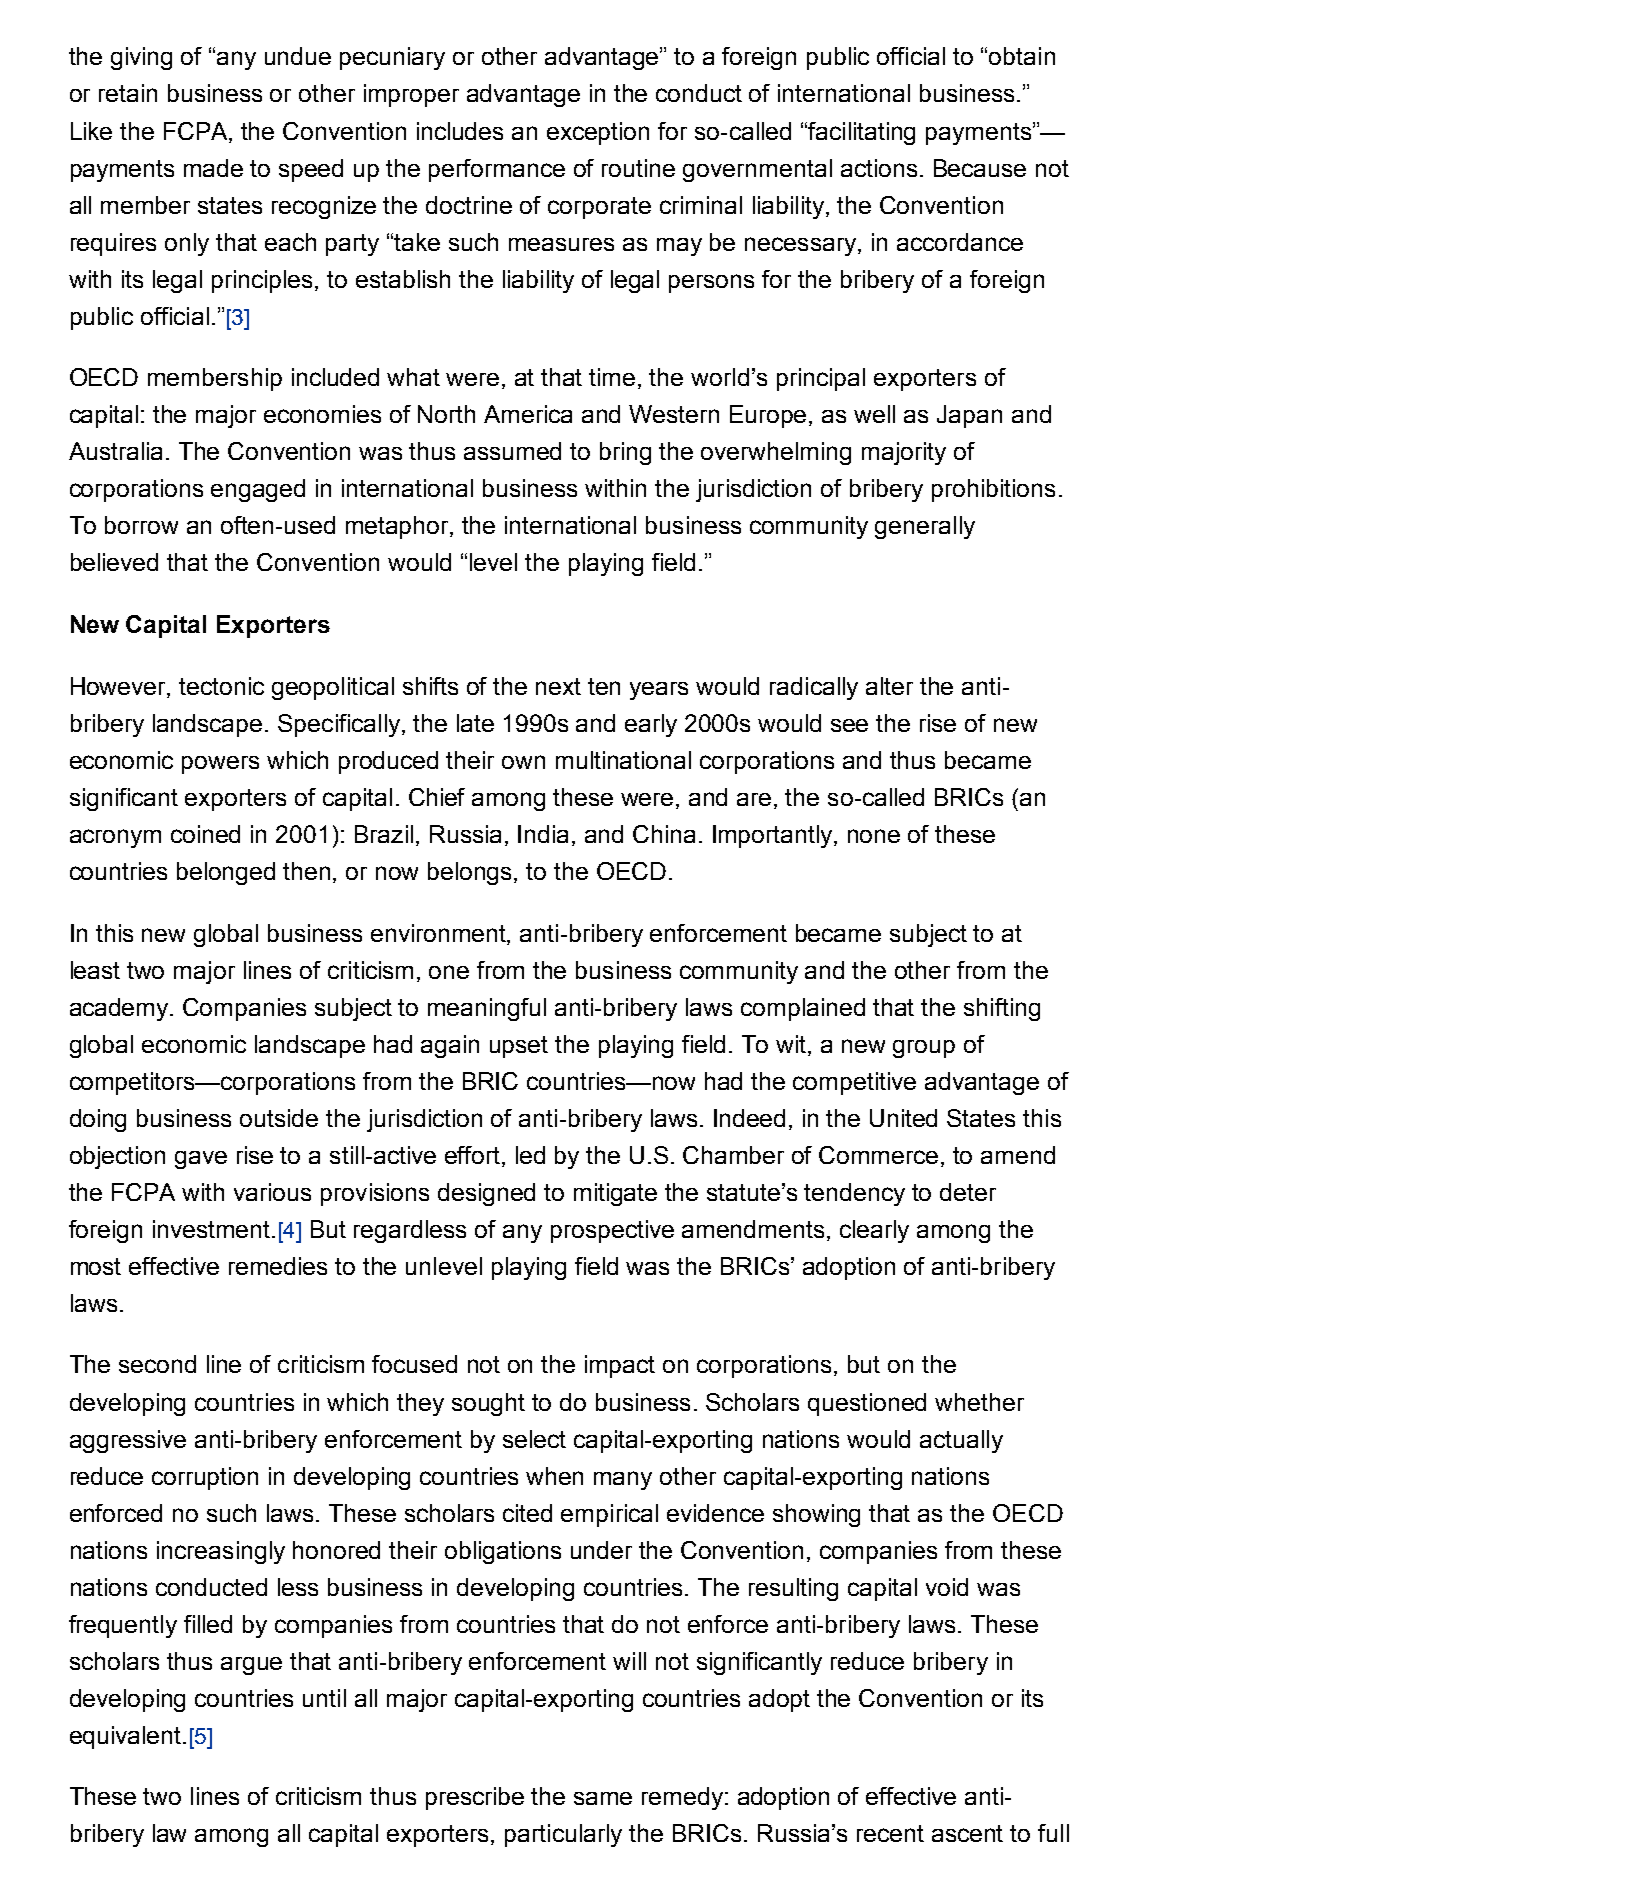  Describe the element at coordinates (251, 1666) in the screenshot. I see `argue` at that location.
